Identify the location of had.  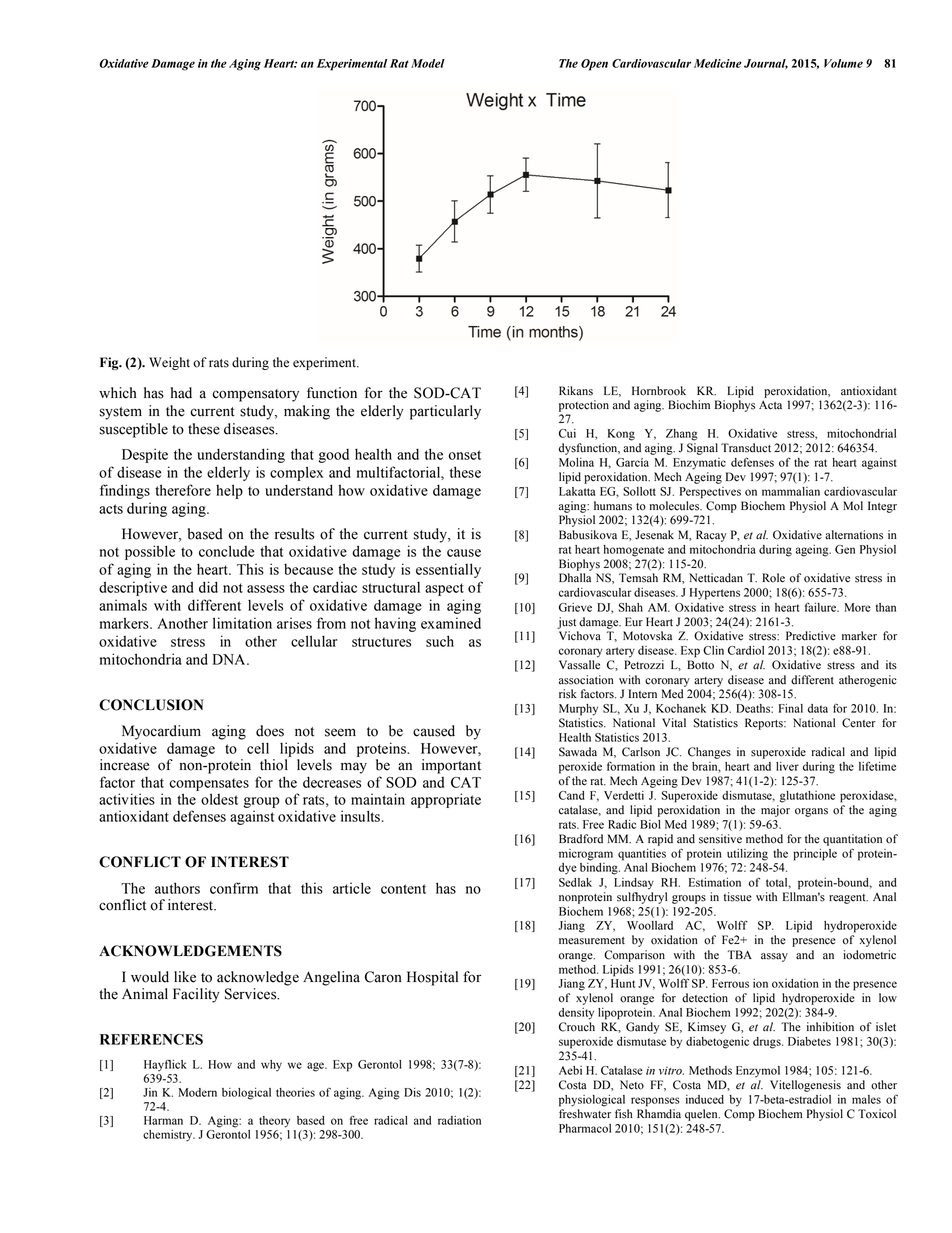
(181, 393).
